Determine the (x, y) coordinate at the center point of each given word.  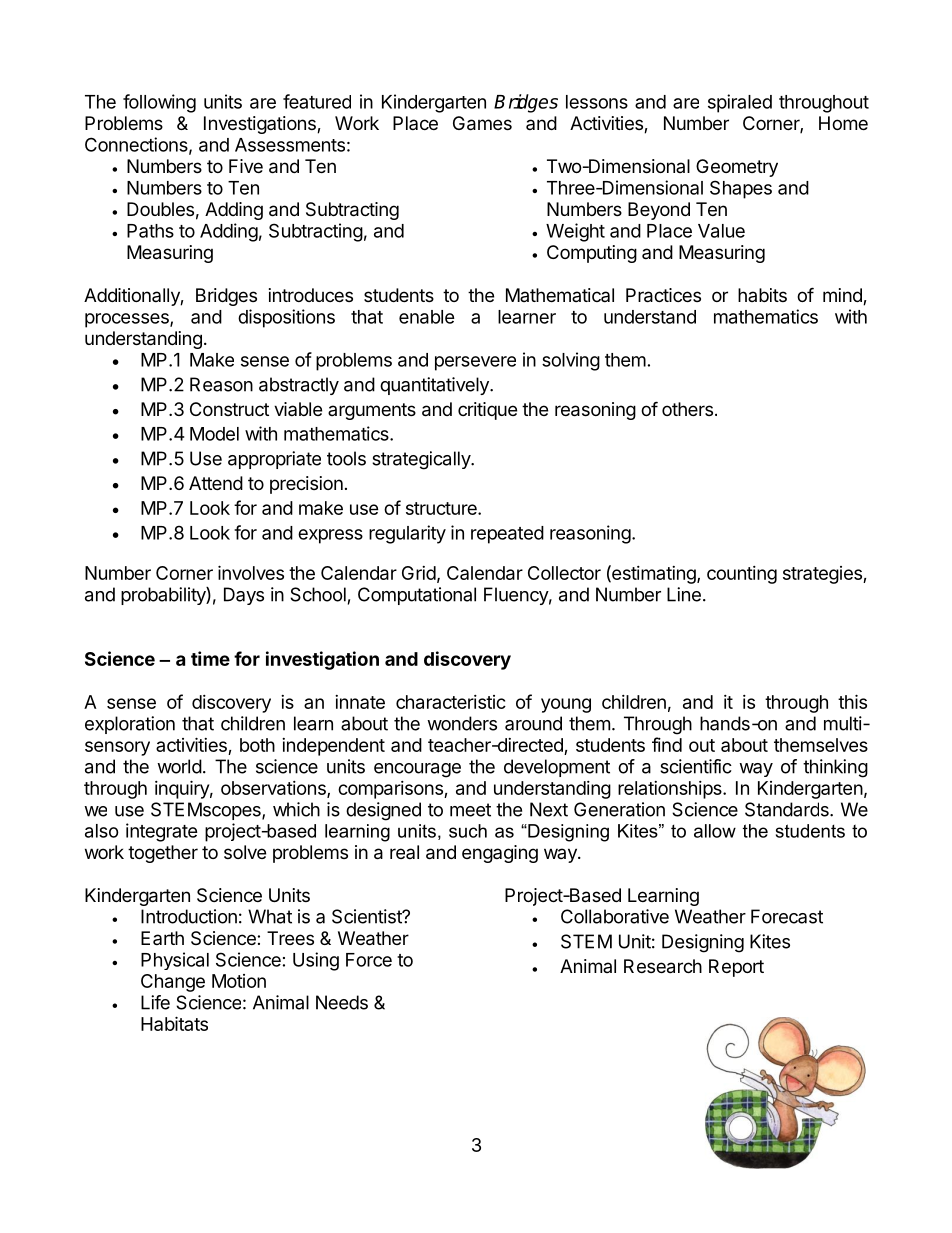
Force (369, 960)
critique (487, 411)
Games (482, 123)
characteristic (451, 702)
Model (214, 434)
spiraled (740, 103)
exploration (130, 725)
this (852, 701)
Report (736, 968)
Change (173, 983)
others (687, 409)
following (159, 103)
